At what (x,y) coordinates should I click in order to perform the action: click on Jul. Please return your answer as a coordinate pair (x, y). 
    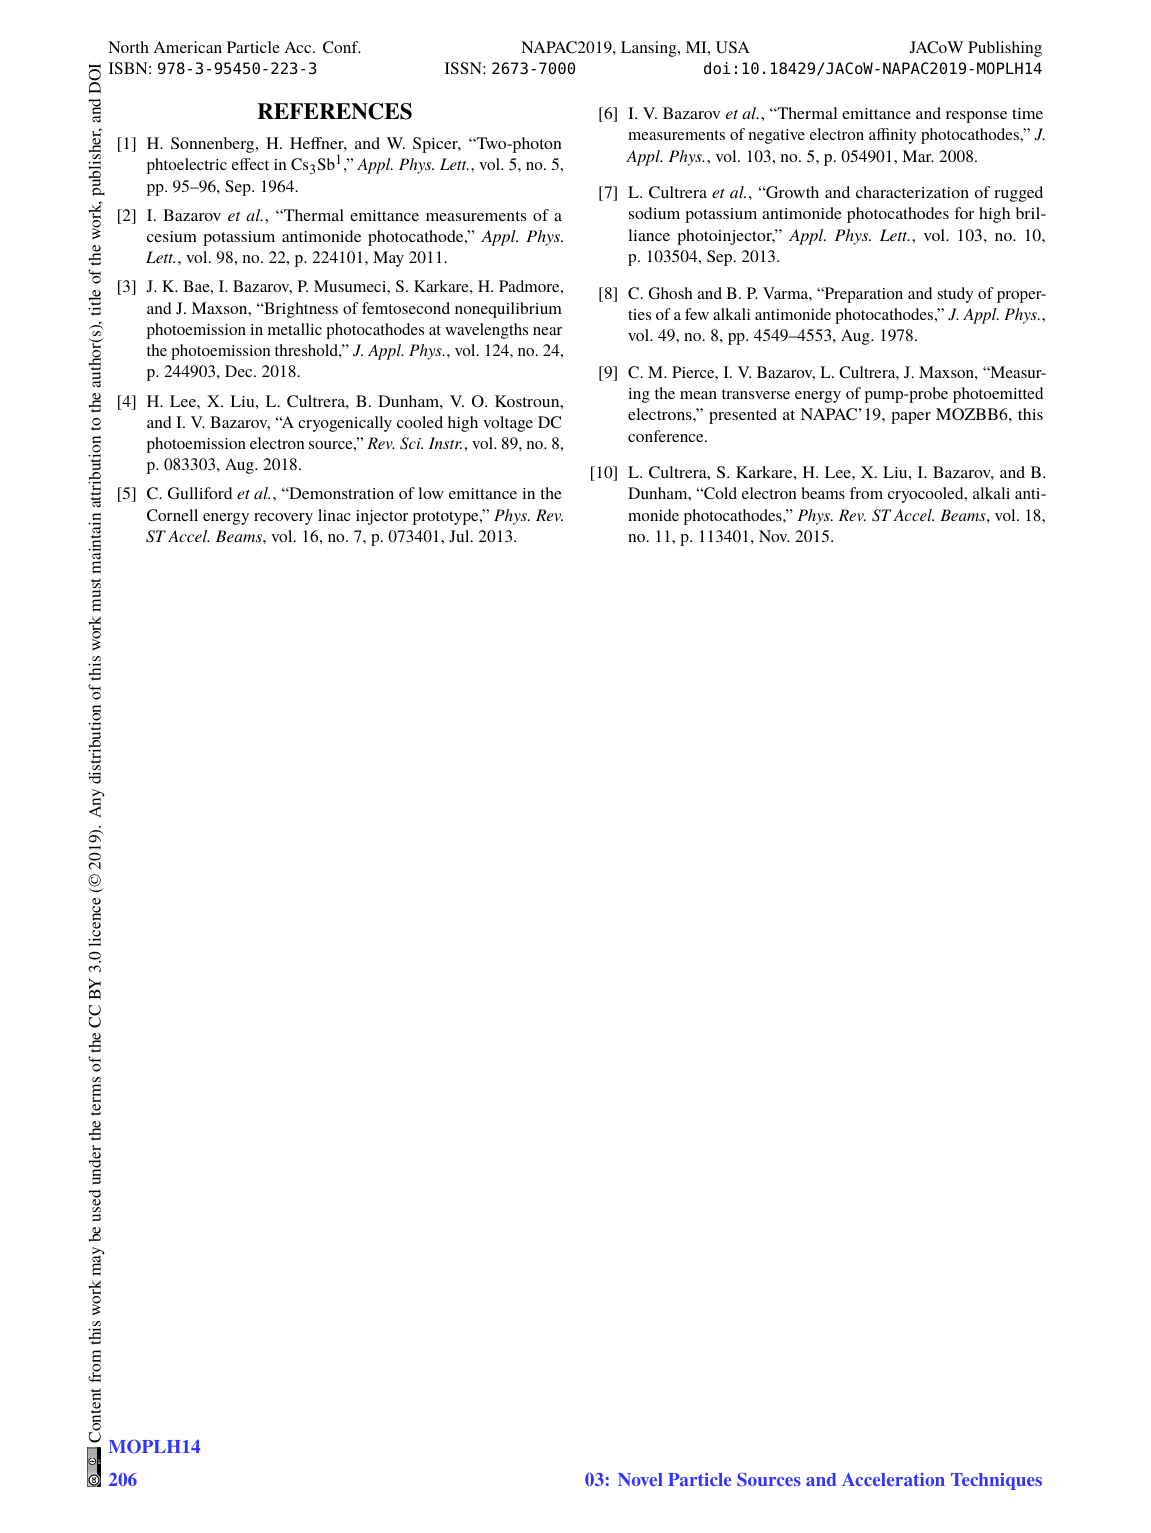
    Looking at the image, I should click on (460, 536).
